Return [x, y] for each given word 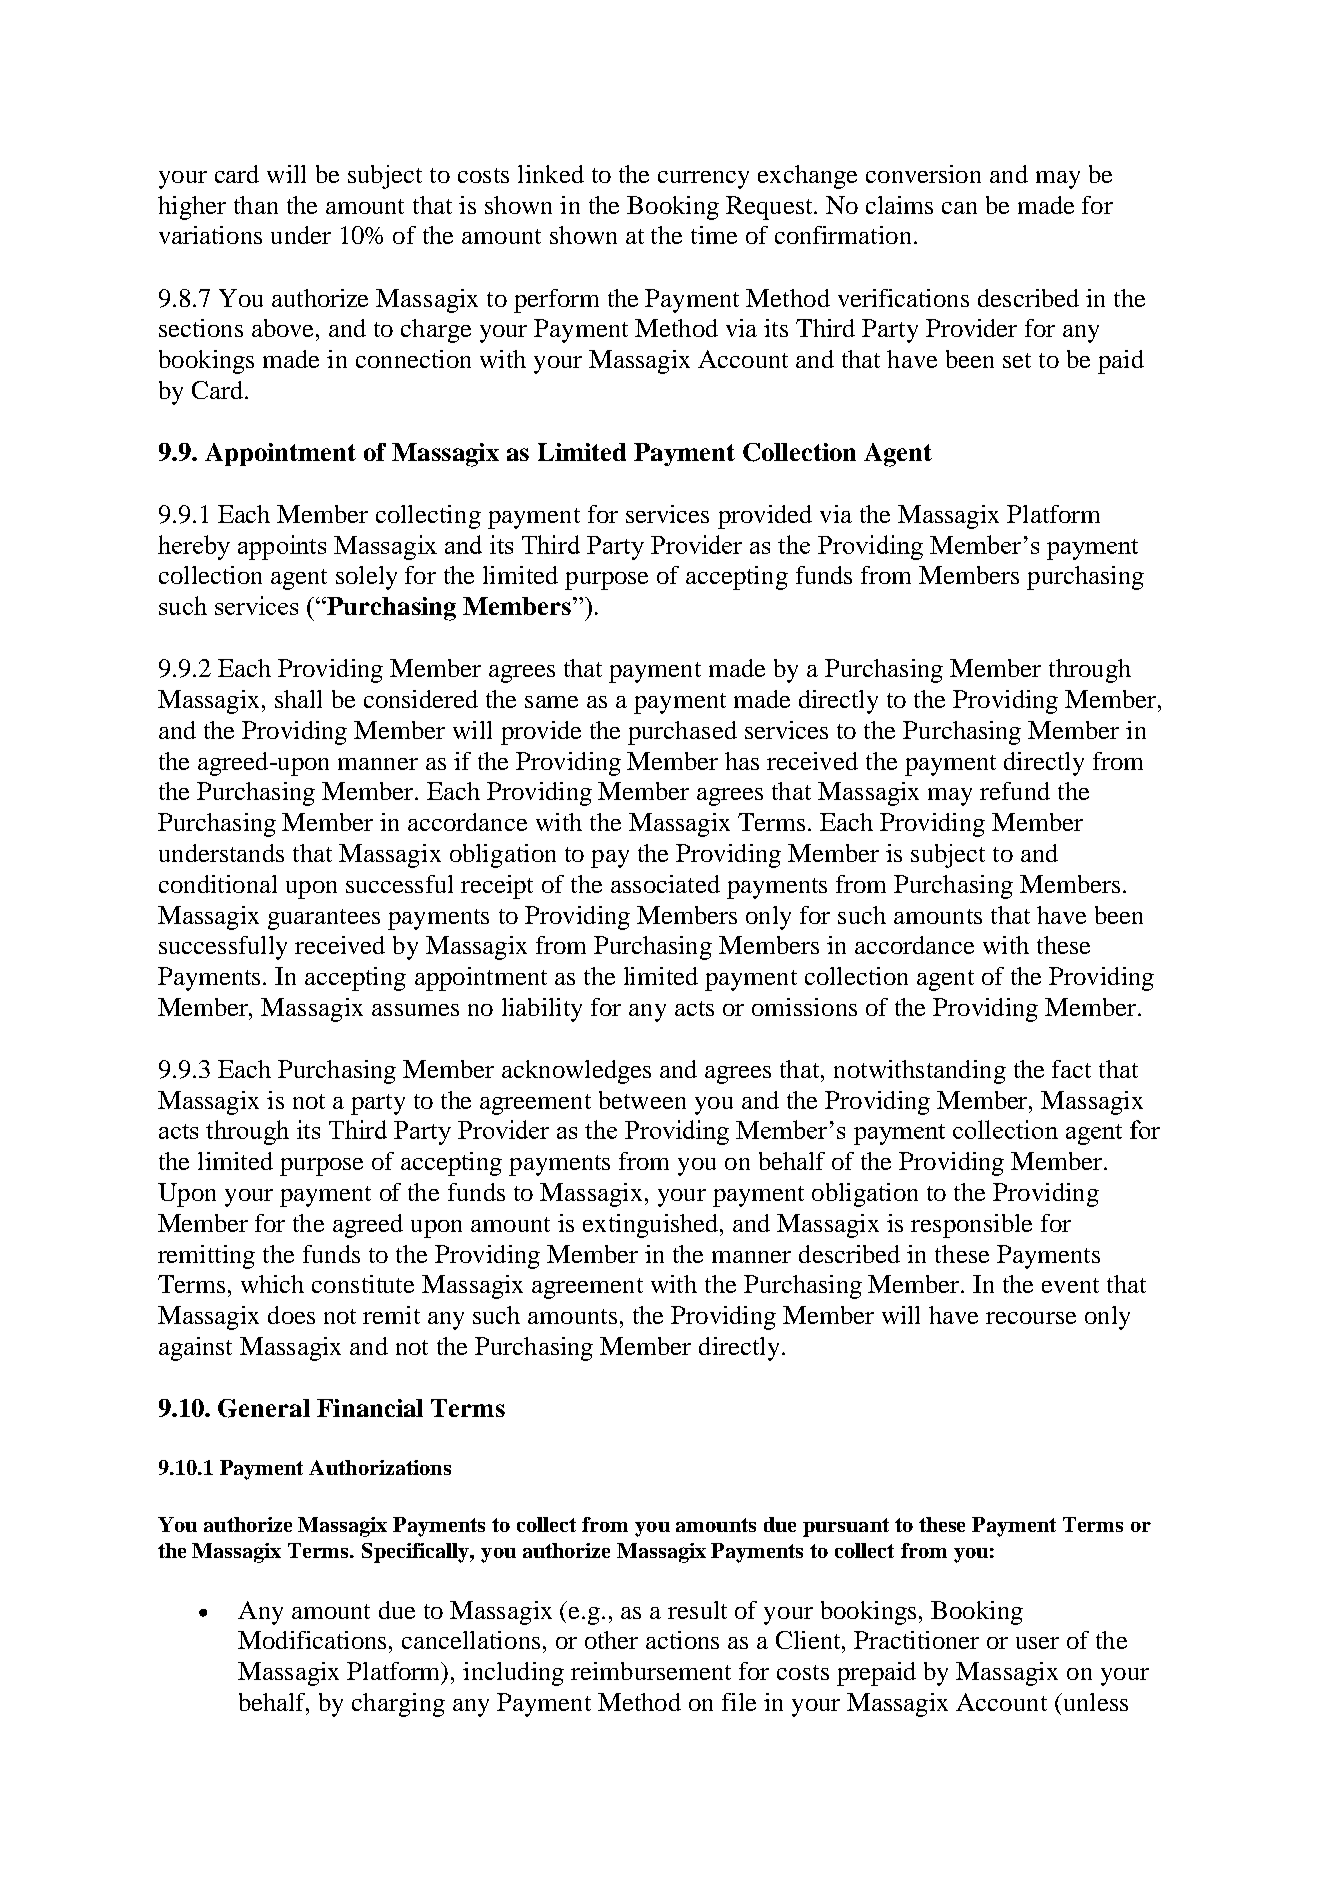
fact [1071, 1069]
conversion [923, 174]
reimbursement [651, 1671]
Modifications [314, 1640]
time [714, 235]
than [256, 205]
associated [665, 884]
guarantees [324, 919]
